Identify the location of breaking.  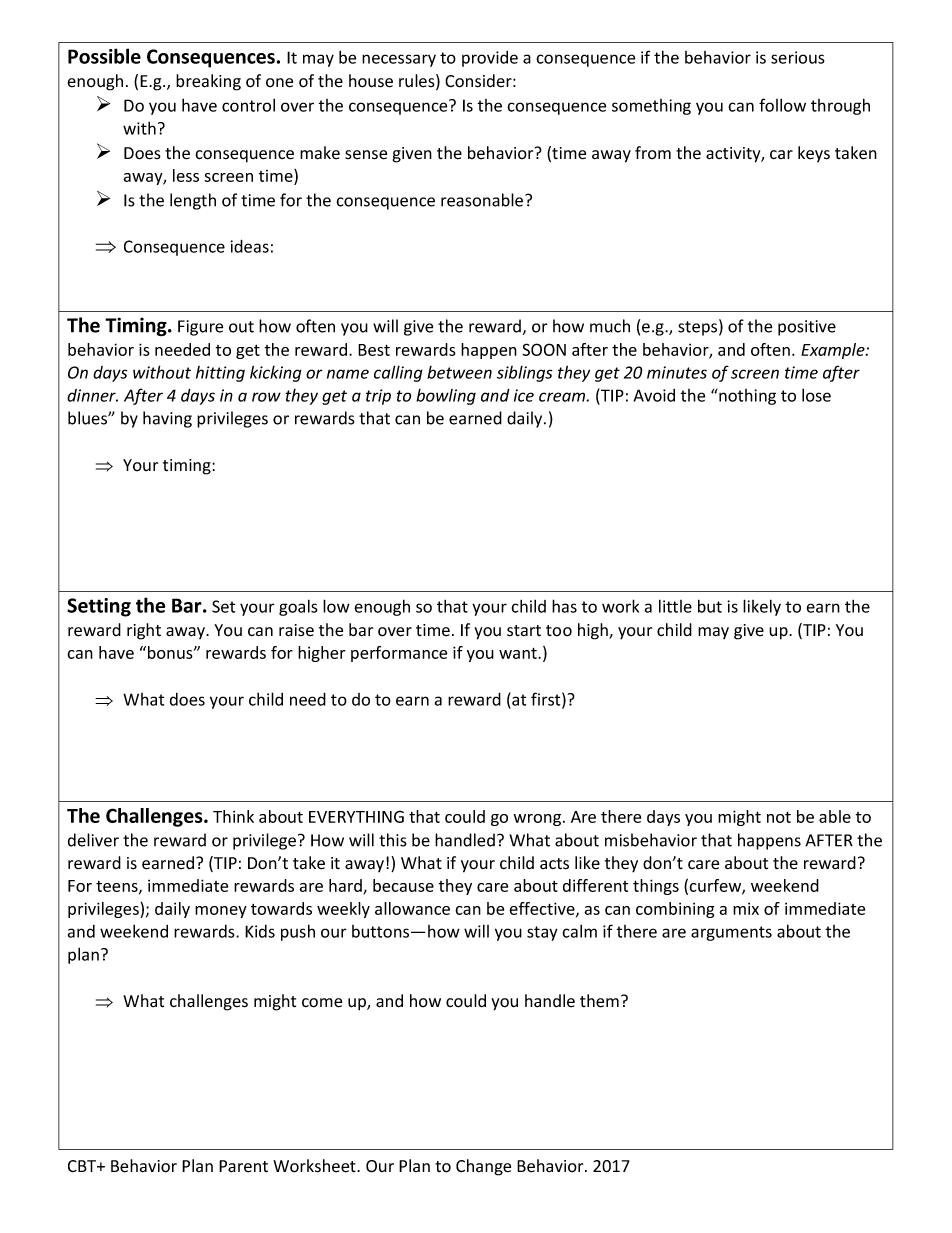
(208, 82).
